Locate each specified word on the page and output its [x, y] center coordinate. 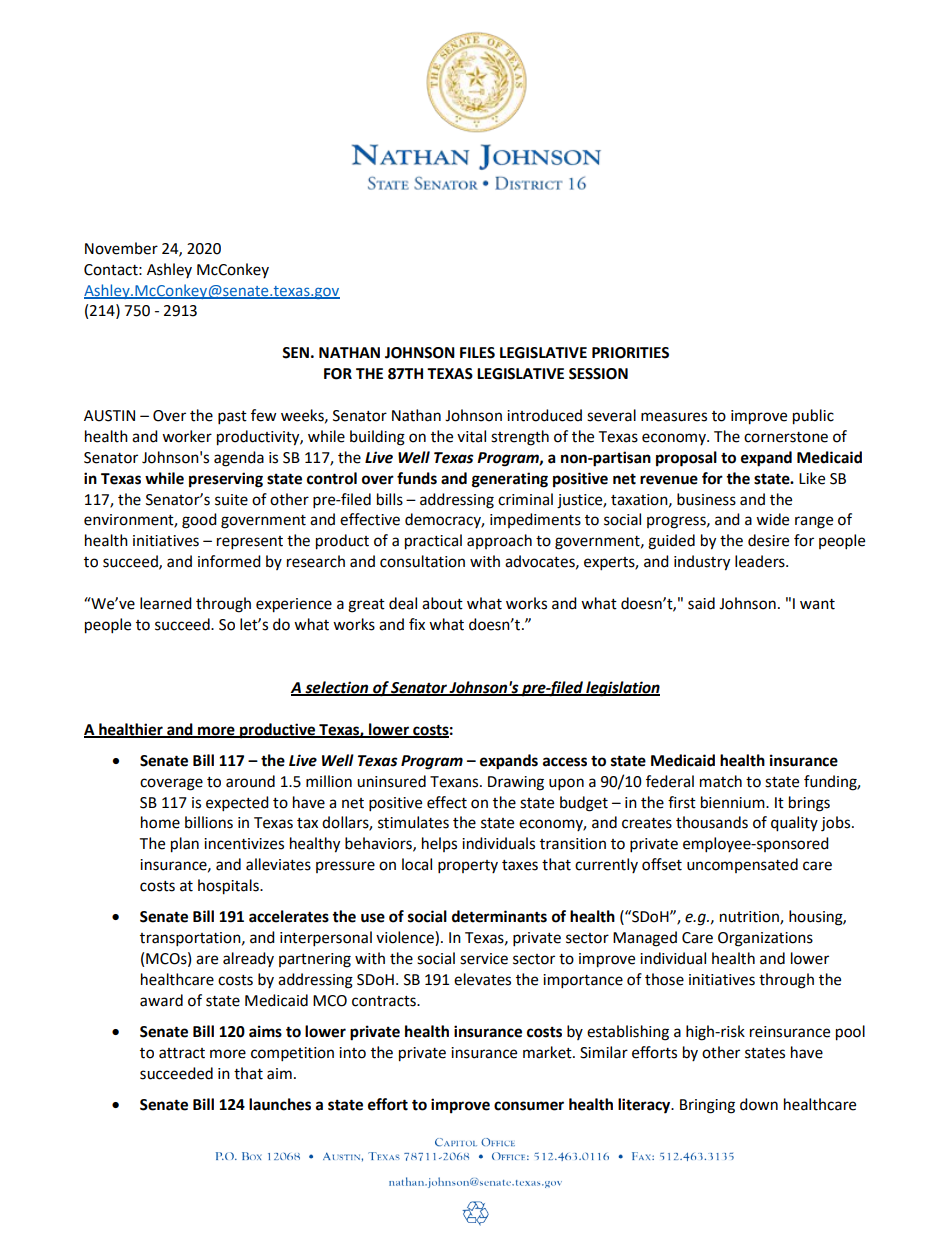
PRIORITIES [630, 353]
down [759, 1104]
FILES [477, 353]
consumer [529, 1106]
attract [182, 1053]
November [121, 248]
